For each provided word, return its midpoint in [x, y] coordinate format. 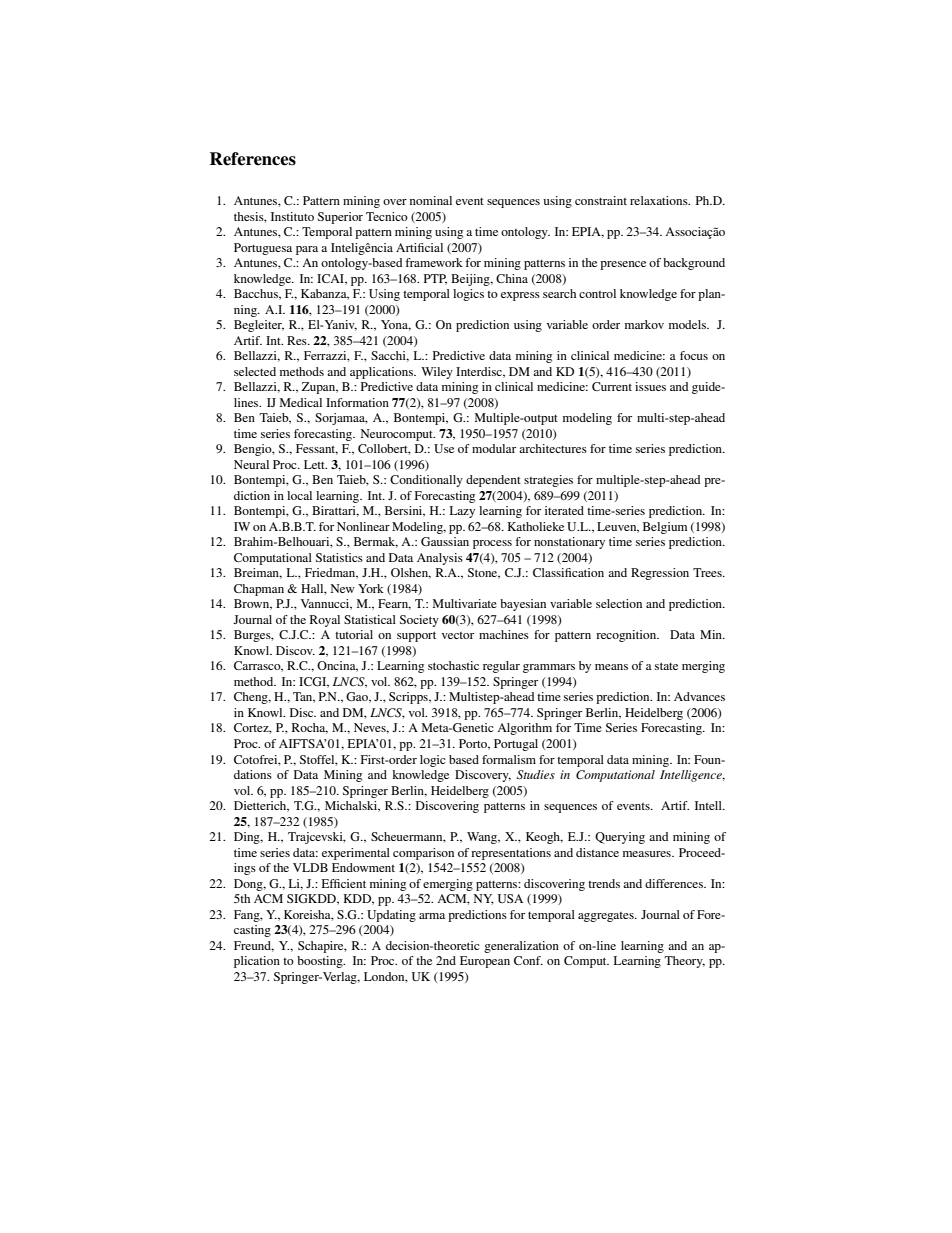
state [666, 666]
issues [650, 386]
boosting [321, 962]
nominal [431, 200]
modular [494, 448]
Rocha [310, 728]
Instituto [292, 216]
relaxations [660, 200]
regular [501, 667]
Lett [315, 464]
